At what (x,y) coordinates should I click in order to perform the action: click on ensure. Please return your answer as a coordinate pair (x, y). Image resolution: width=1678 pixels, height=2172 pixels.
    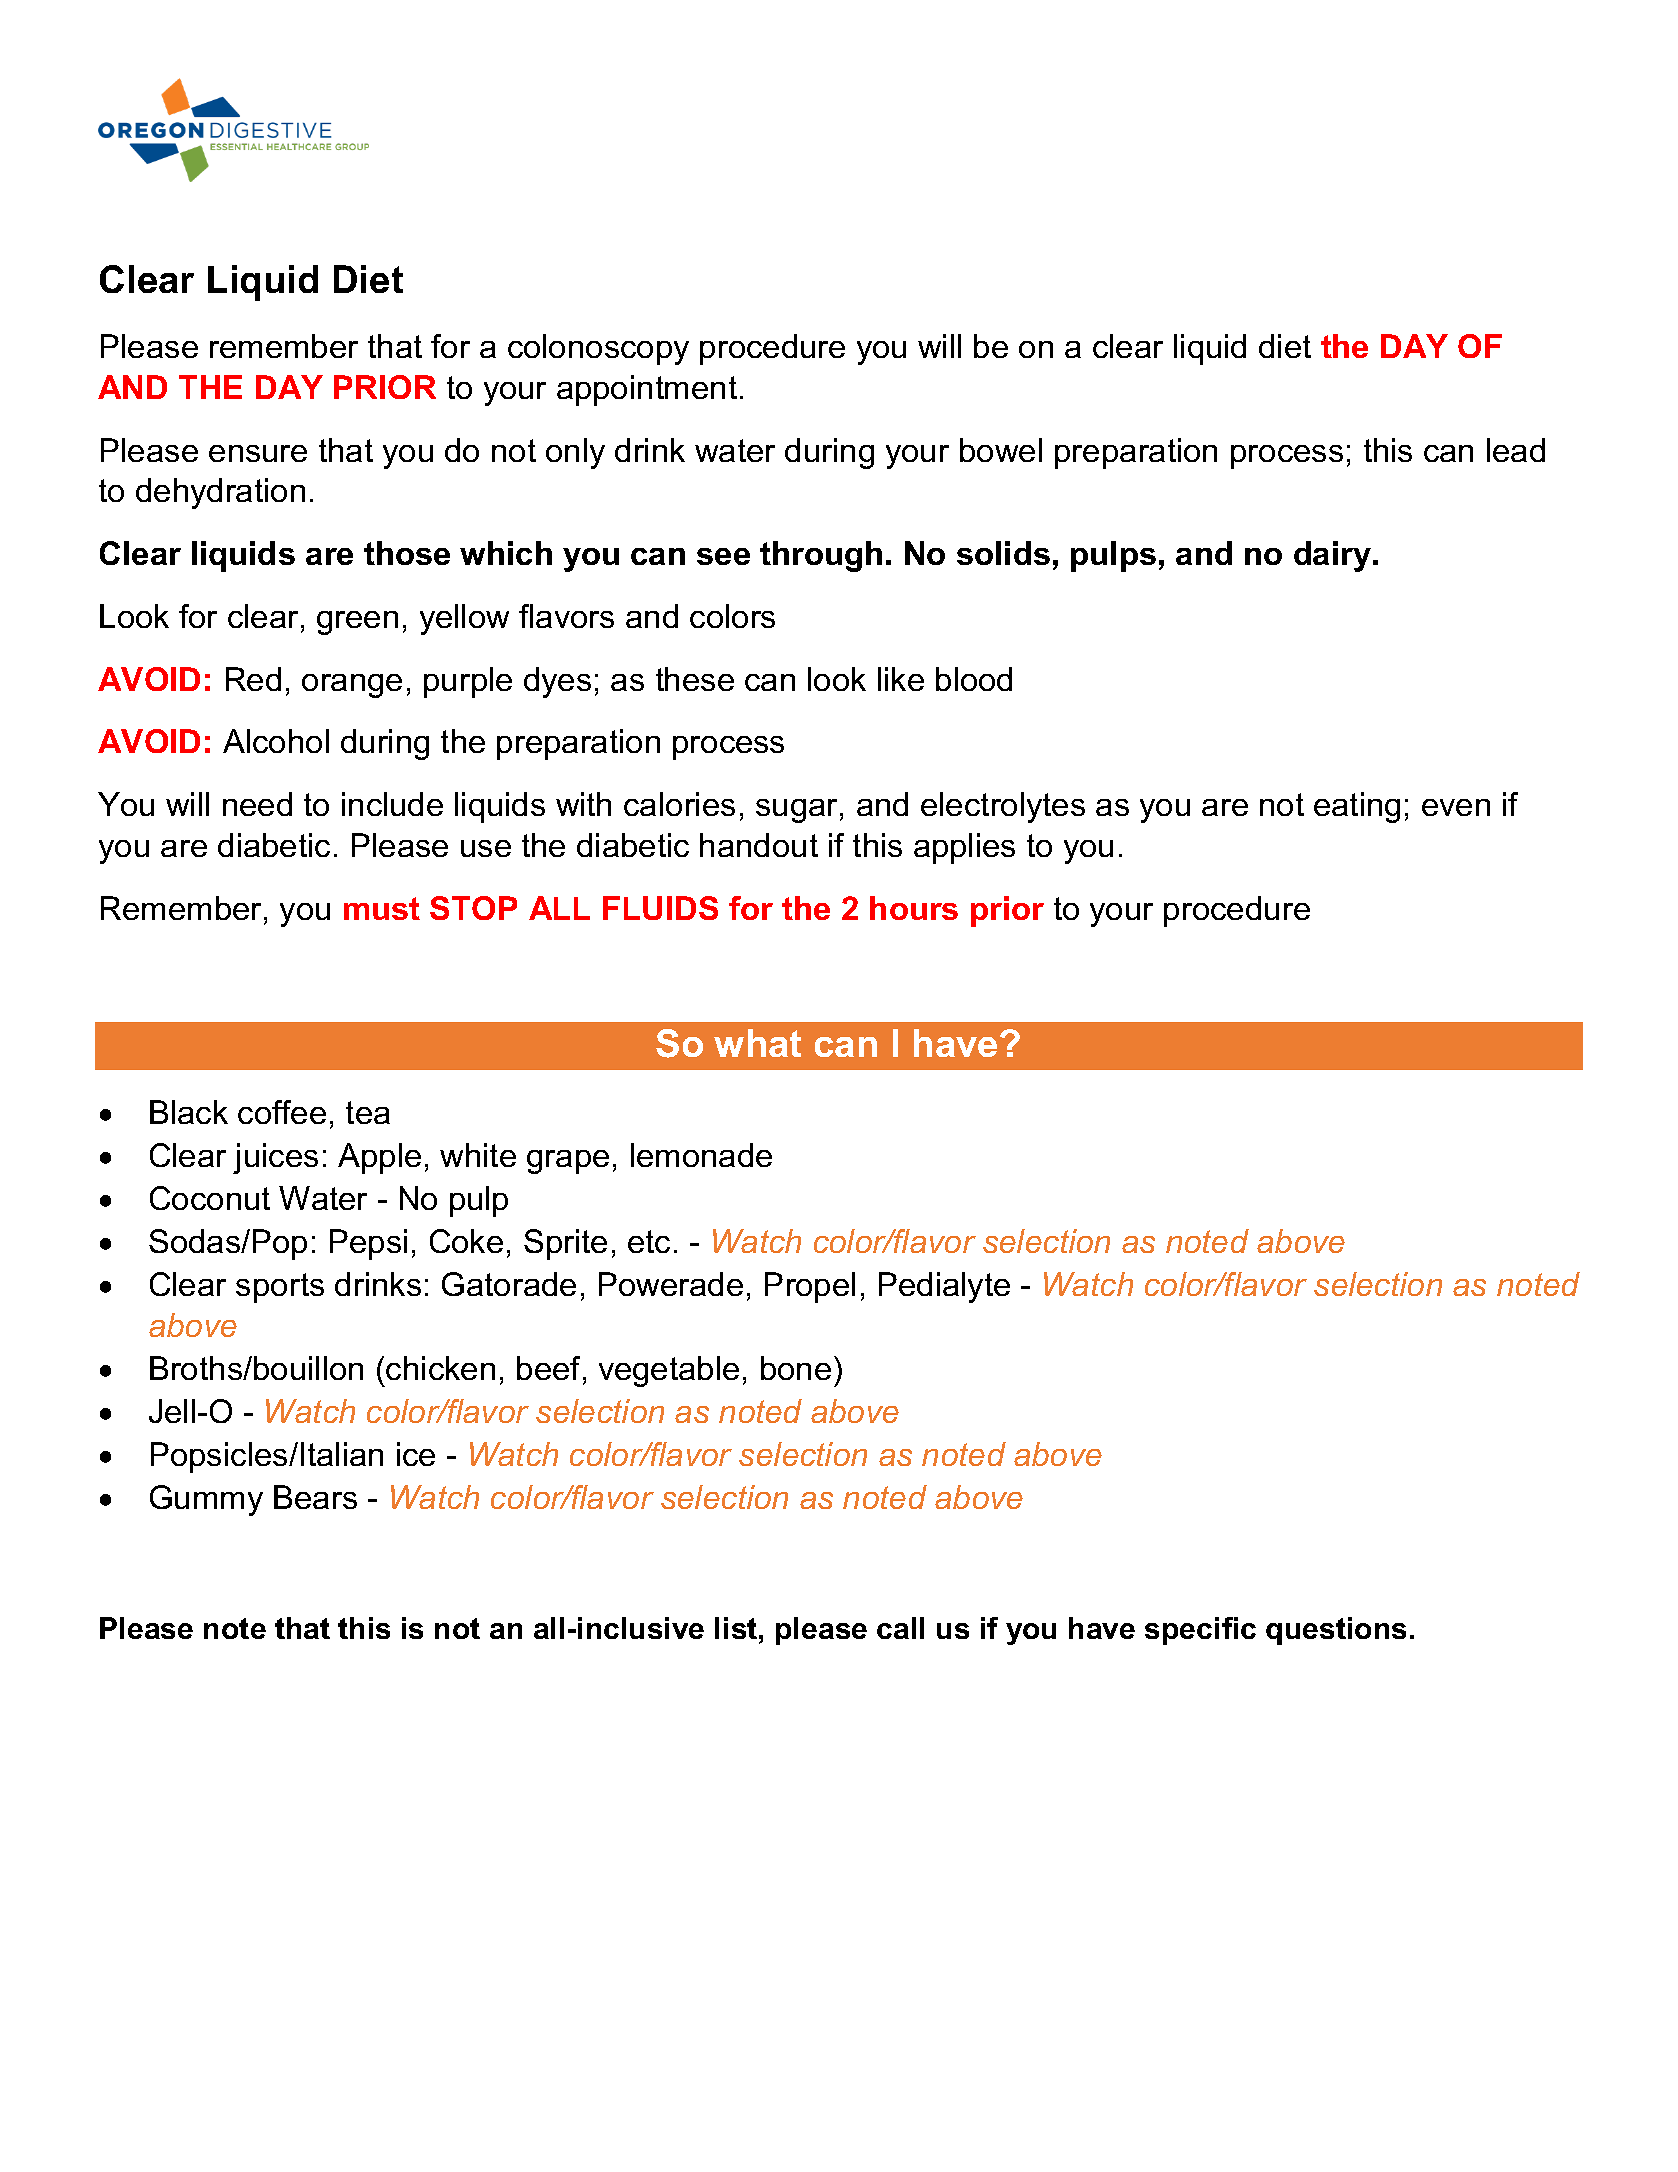
    Looking at the image, I should click on (258, 453).
